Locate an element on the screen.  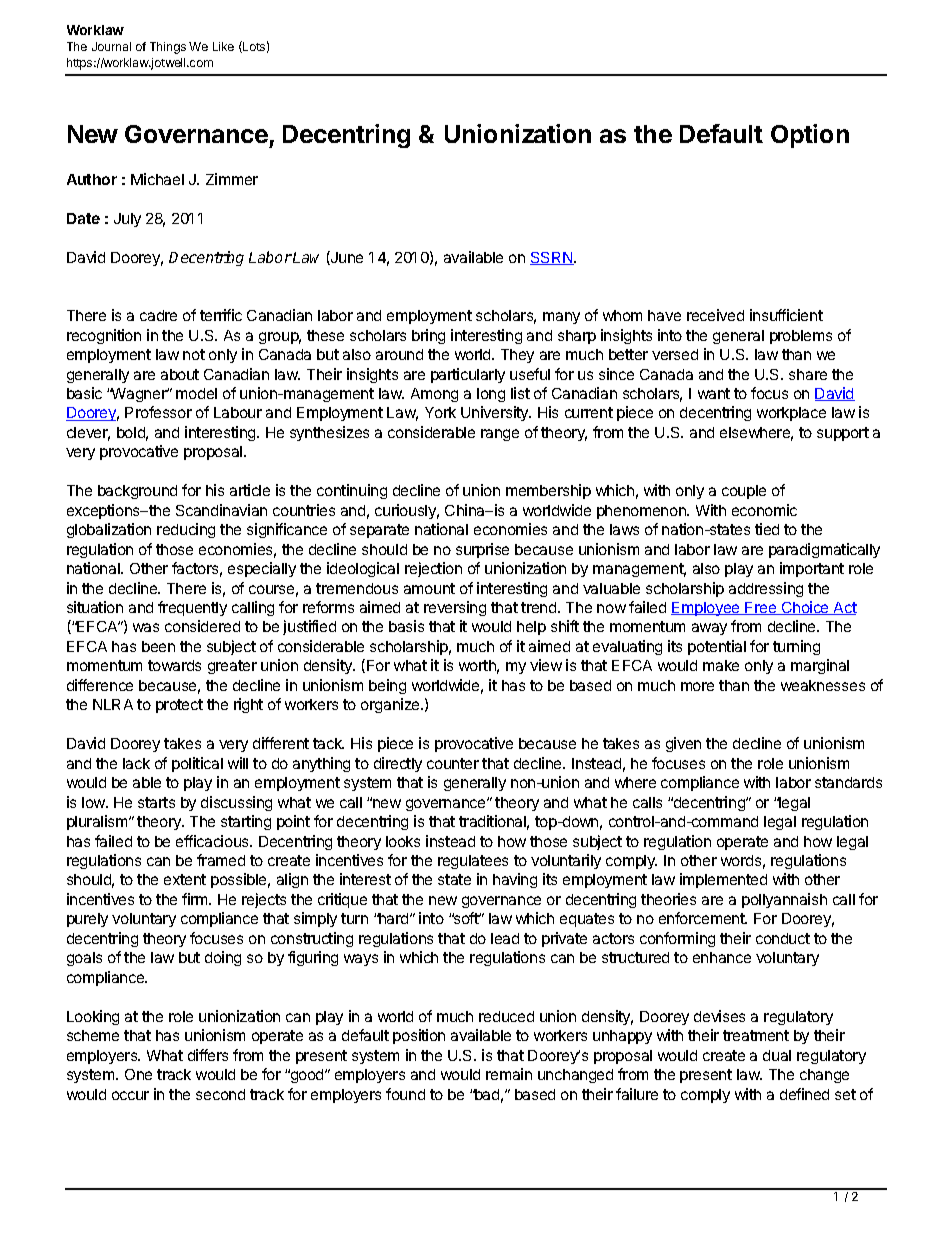
addressing is located at coordinates (766, 589).
